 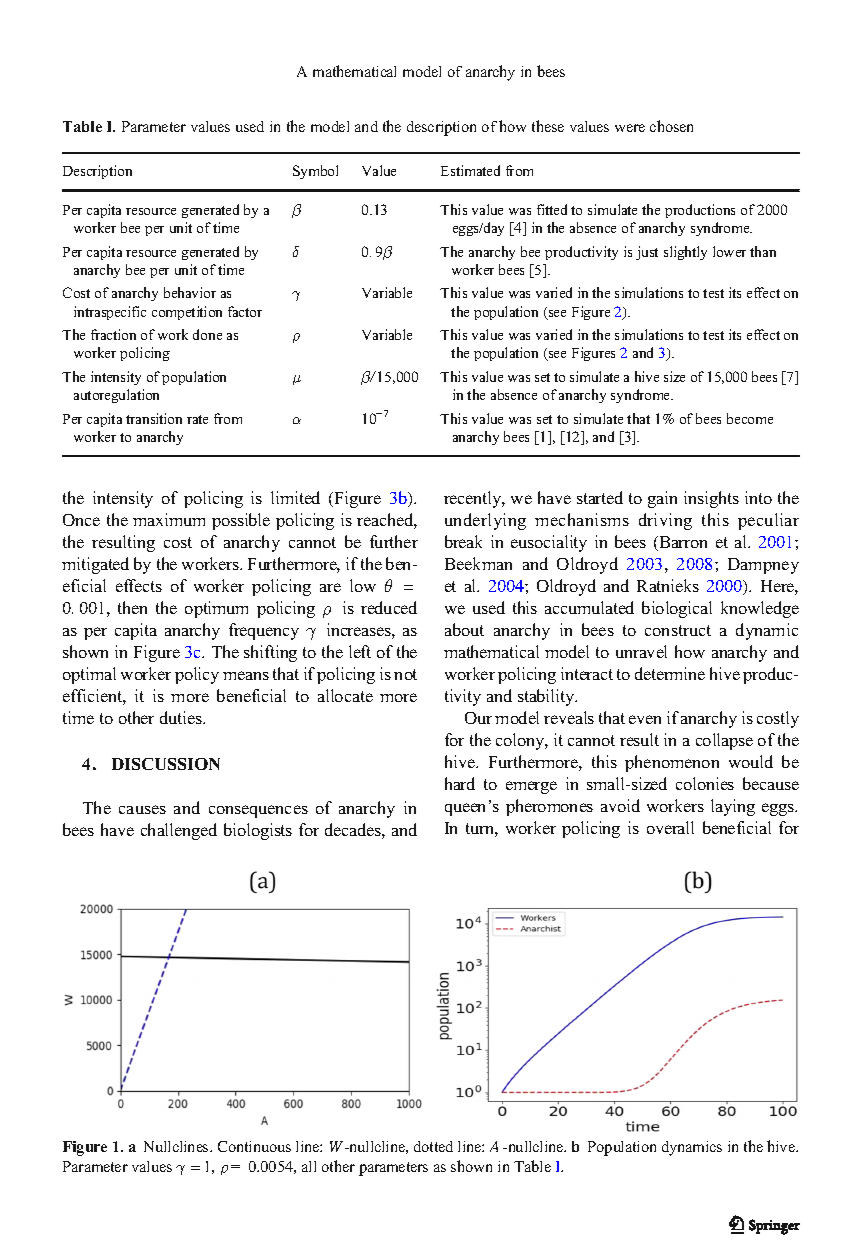 What do you see at coordinates (750, 418) in the image?
I see `become` at bounding box center [750, 418].
